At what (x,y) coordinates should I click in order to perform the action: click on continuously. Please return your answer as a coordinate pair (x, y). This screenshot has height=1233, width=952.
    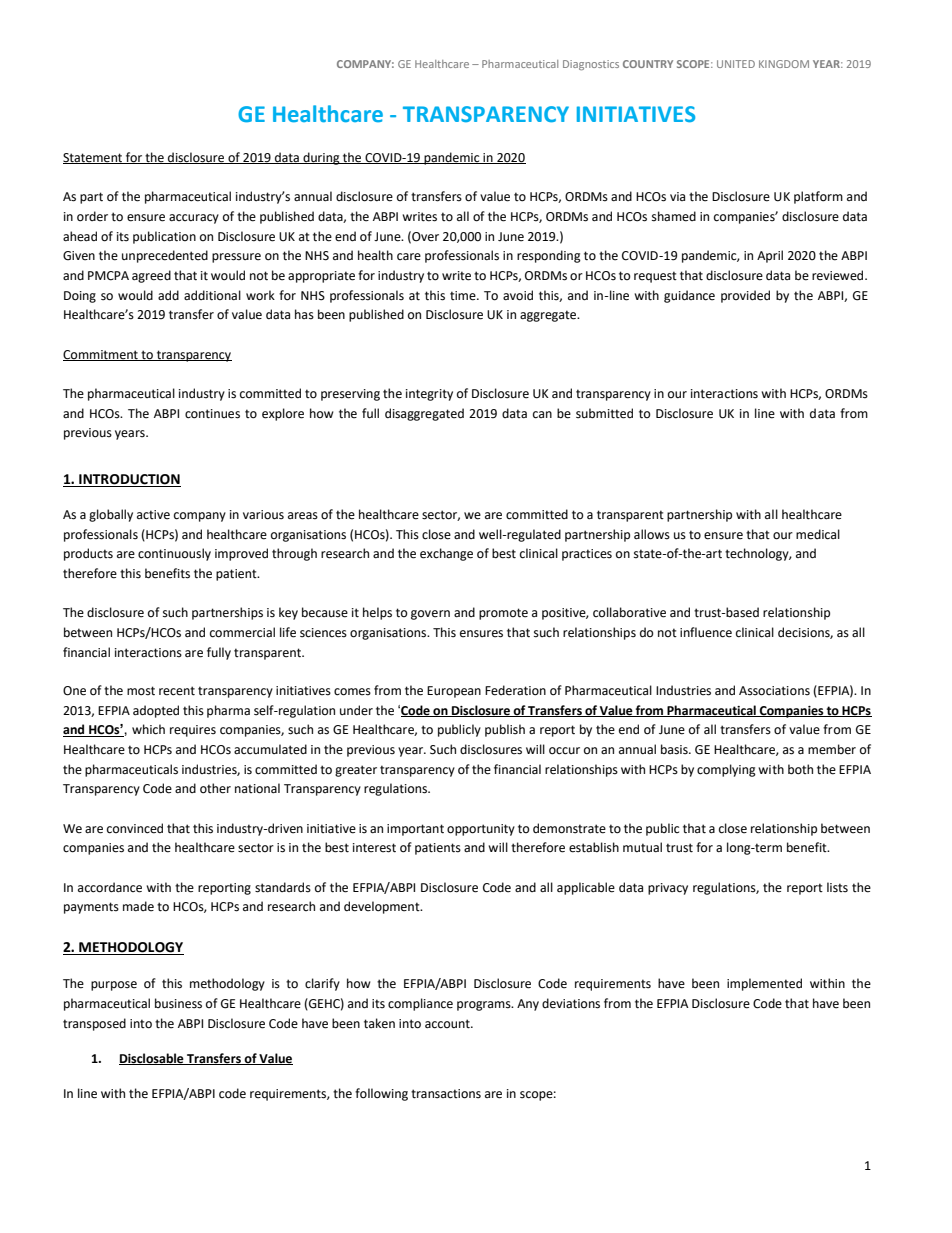
    Looking at the image, I should click on (174, 554).
